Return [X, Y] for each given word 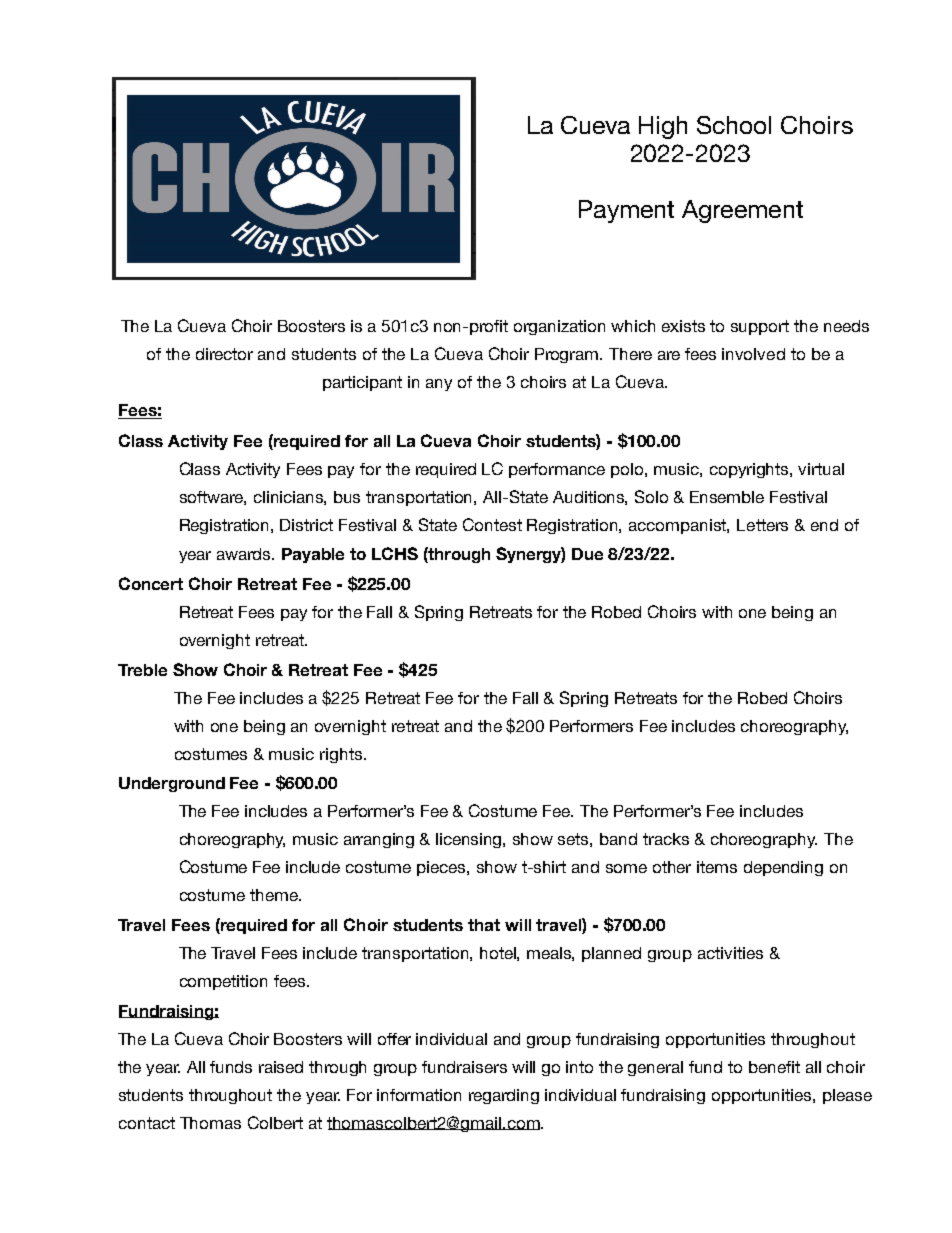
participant [362, 383]
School [734, 125]
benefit [774, 1067]
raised [281, 1067]
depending [783, 868]
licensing [470, 840]
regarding [504, 1096]
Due [587, 554]
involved [753, 354]
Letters [762, 525]
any [439, 385]
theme [275, 895]
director [224, 354]
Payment [626, 211]
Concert [151, 583]
